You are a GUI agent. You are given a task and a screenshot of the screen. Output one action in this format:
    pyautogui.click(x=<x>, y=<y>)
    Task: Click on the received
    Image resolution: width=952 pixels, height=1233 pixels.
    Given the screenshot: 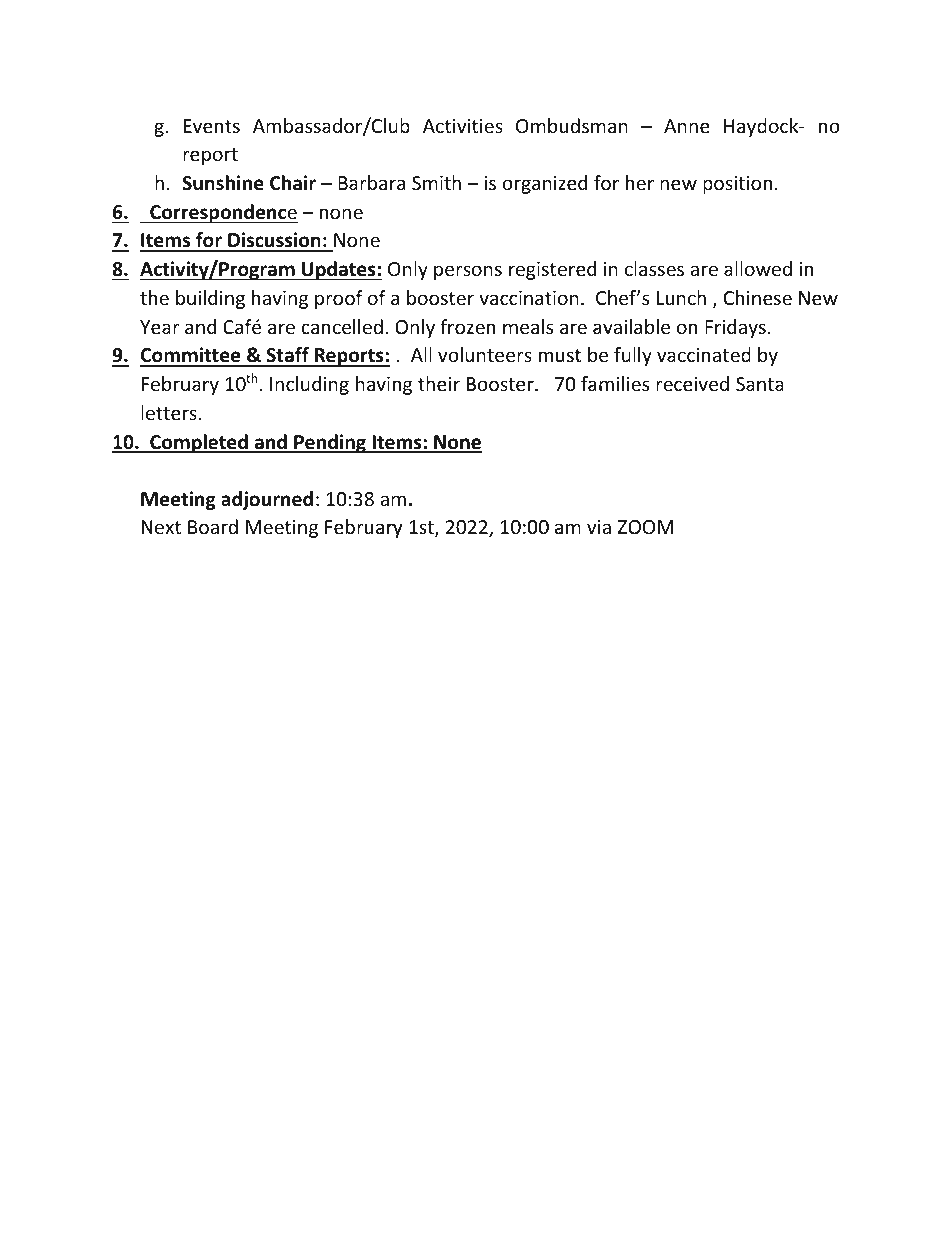 What is the action you would take?
    pyautogui.click(x=692, y=383)
